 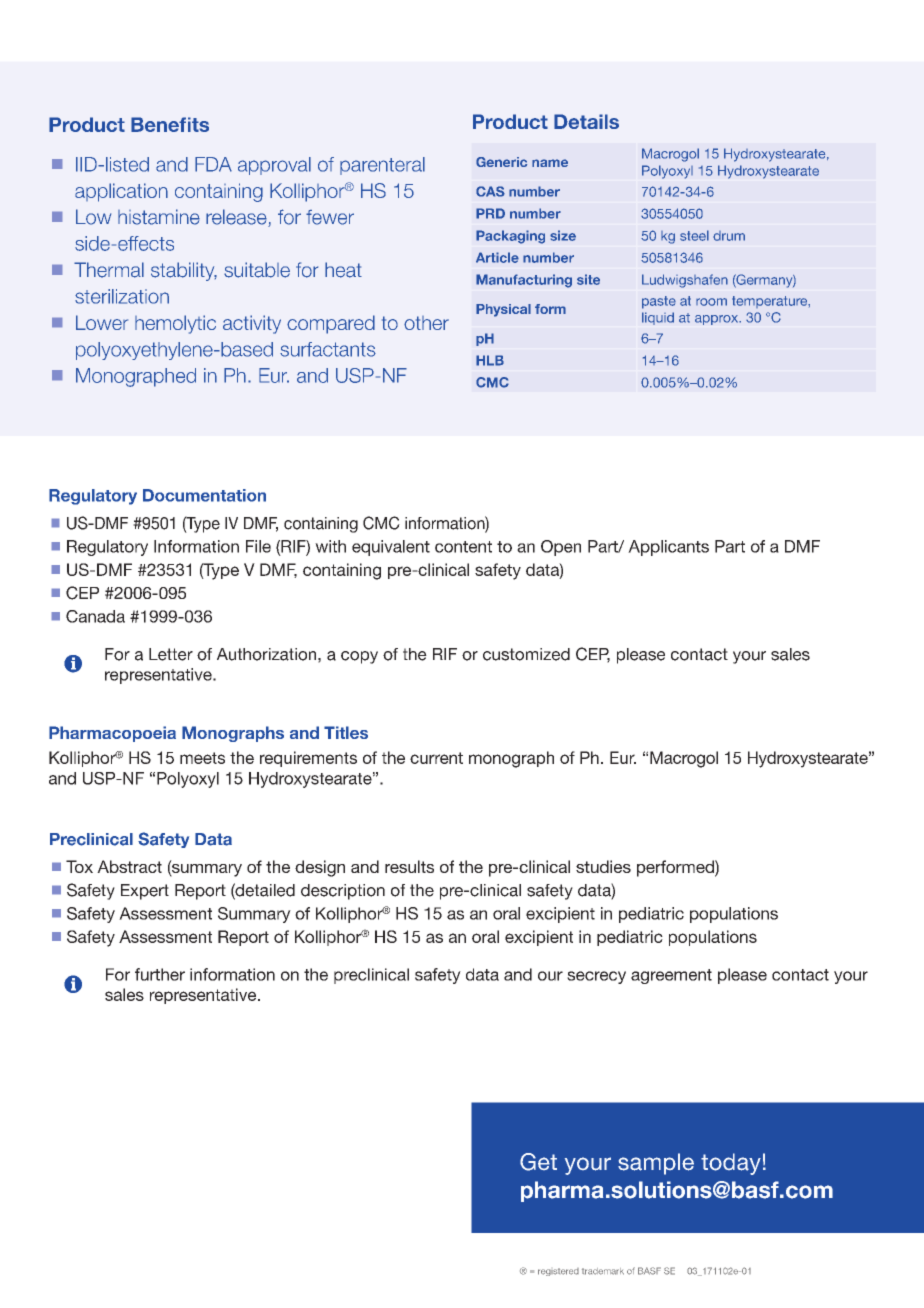 What do you see at coordinates (558, 1272) in the document?
I see `registered` at bounding box center [558, 1272].
